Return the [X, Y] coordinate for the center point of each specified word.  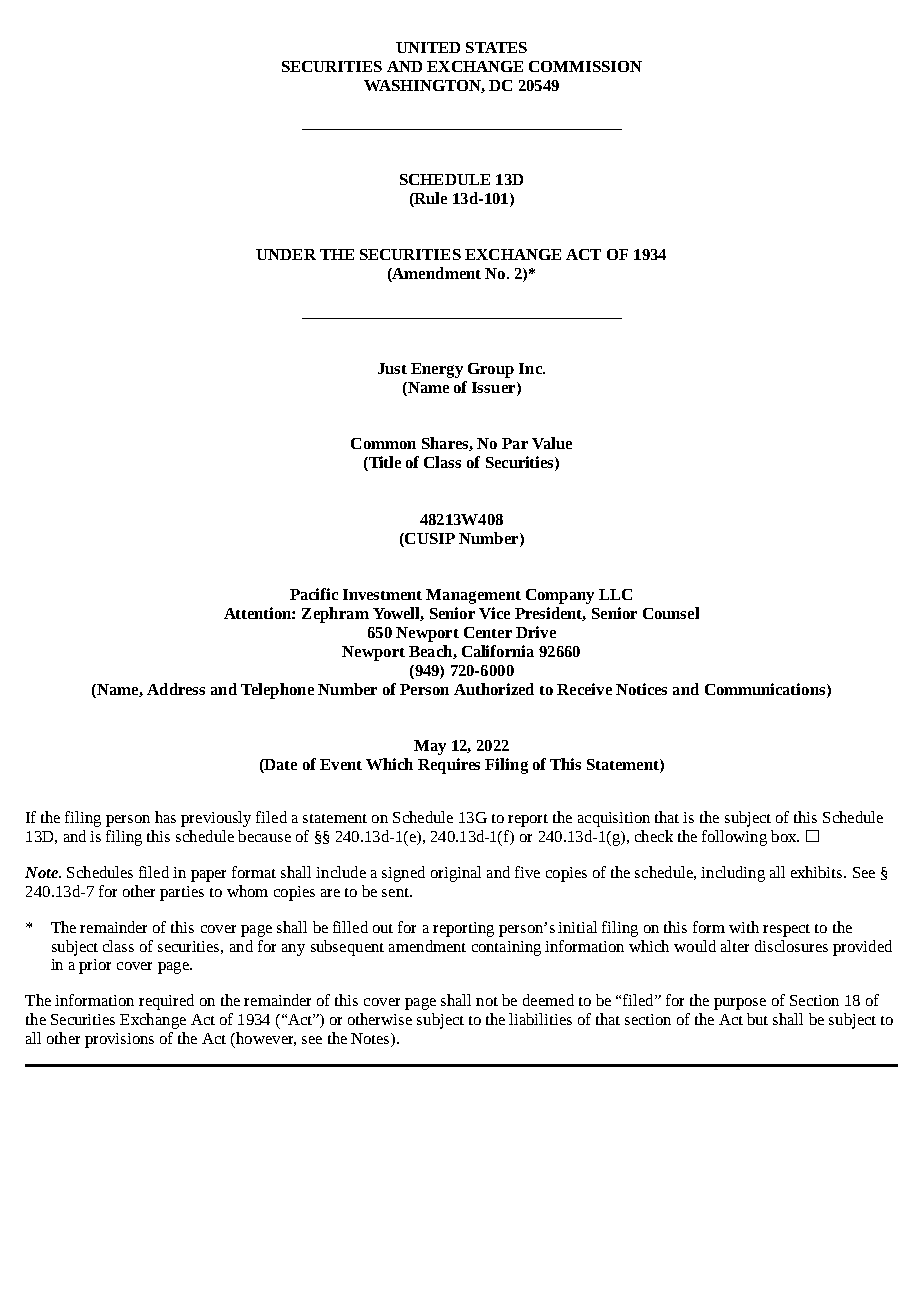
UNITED [428, 47]
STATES [496, 47]
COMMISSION [585, 66]
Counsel [671, 613]
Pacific [314, 594]
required [166, 1002]
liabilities [540, 1019]
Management [473, 596]
